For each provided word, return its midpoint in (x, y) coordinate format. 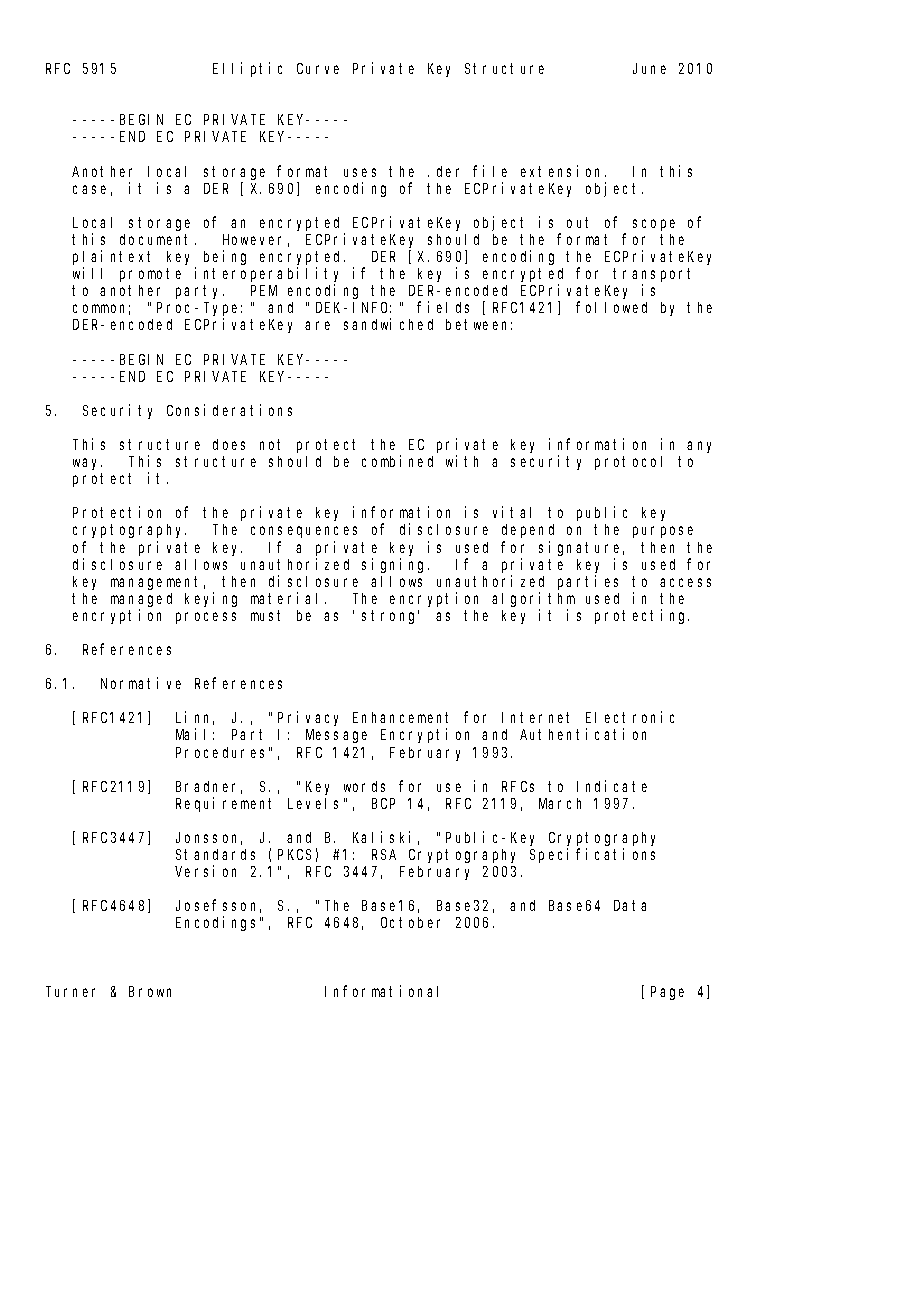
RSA (384, 854)
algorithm (533, 599)
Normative (141, 683)
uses (360, 172)
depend (528, 531)
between (479, 324)
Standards (215, 854)
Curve (318, 68)
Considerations (229, 410)
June (649, 68)
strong (390, 617)
